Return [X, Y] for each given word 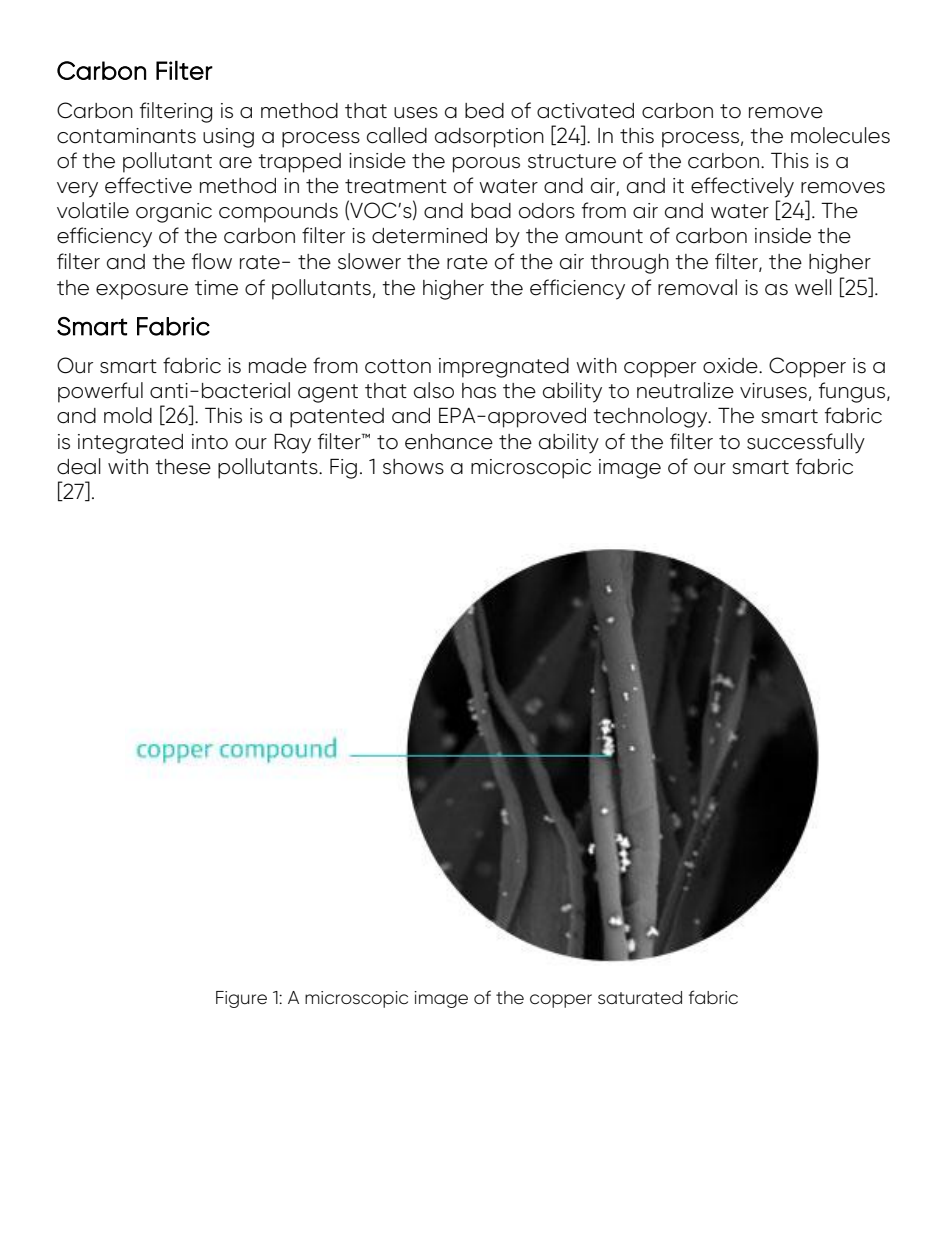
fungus [853, 392]
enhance [449, 442]
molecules [840, 135]
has [479, 391]
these [183, 467]
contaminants [126, 136]
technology [651, 417]
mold [128, 415]
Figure [241, 999]
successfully [806, 443]
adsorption [489, 138]
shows [413, 467]
